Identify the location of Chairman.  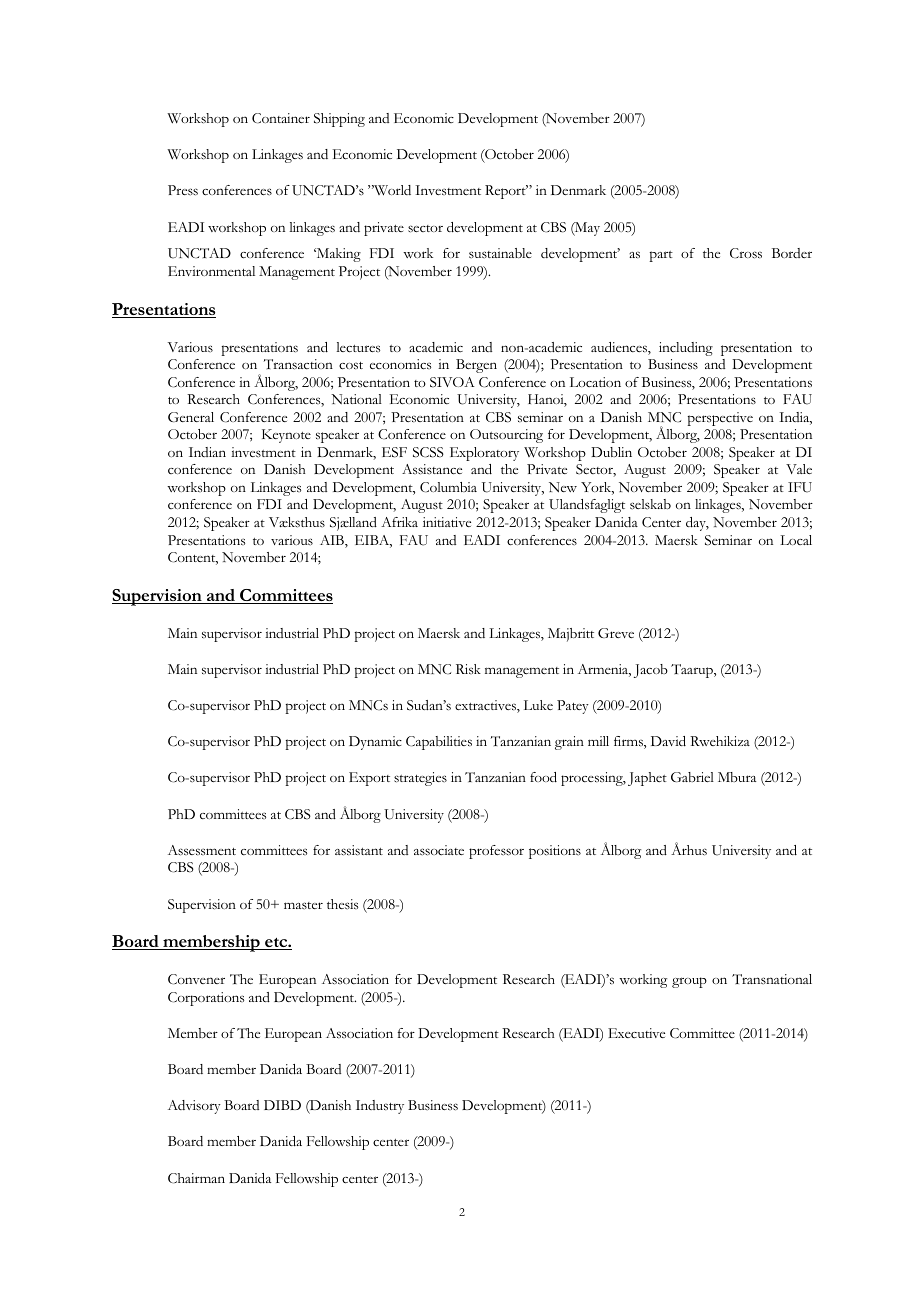
(196, 1178).
